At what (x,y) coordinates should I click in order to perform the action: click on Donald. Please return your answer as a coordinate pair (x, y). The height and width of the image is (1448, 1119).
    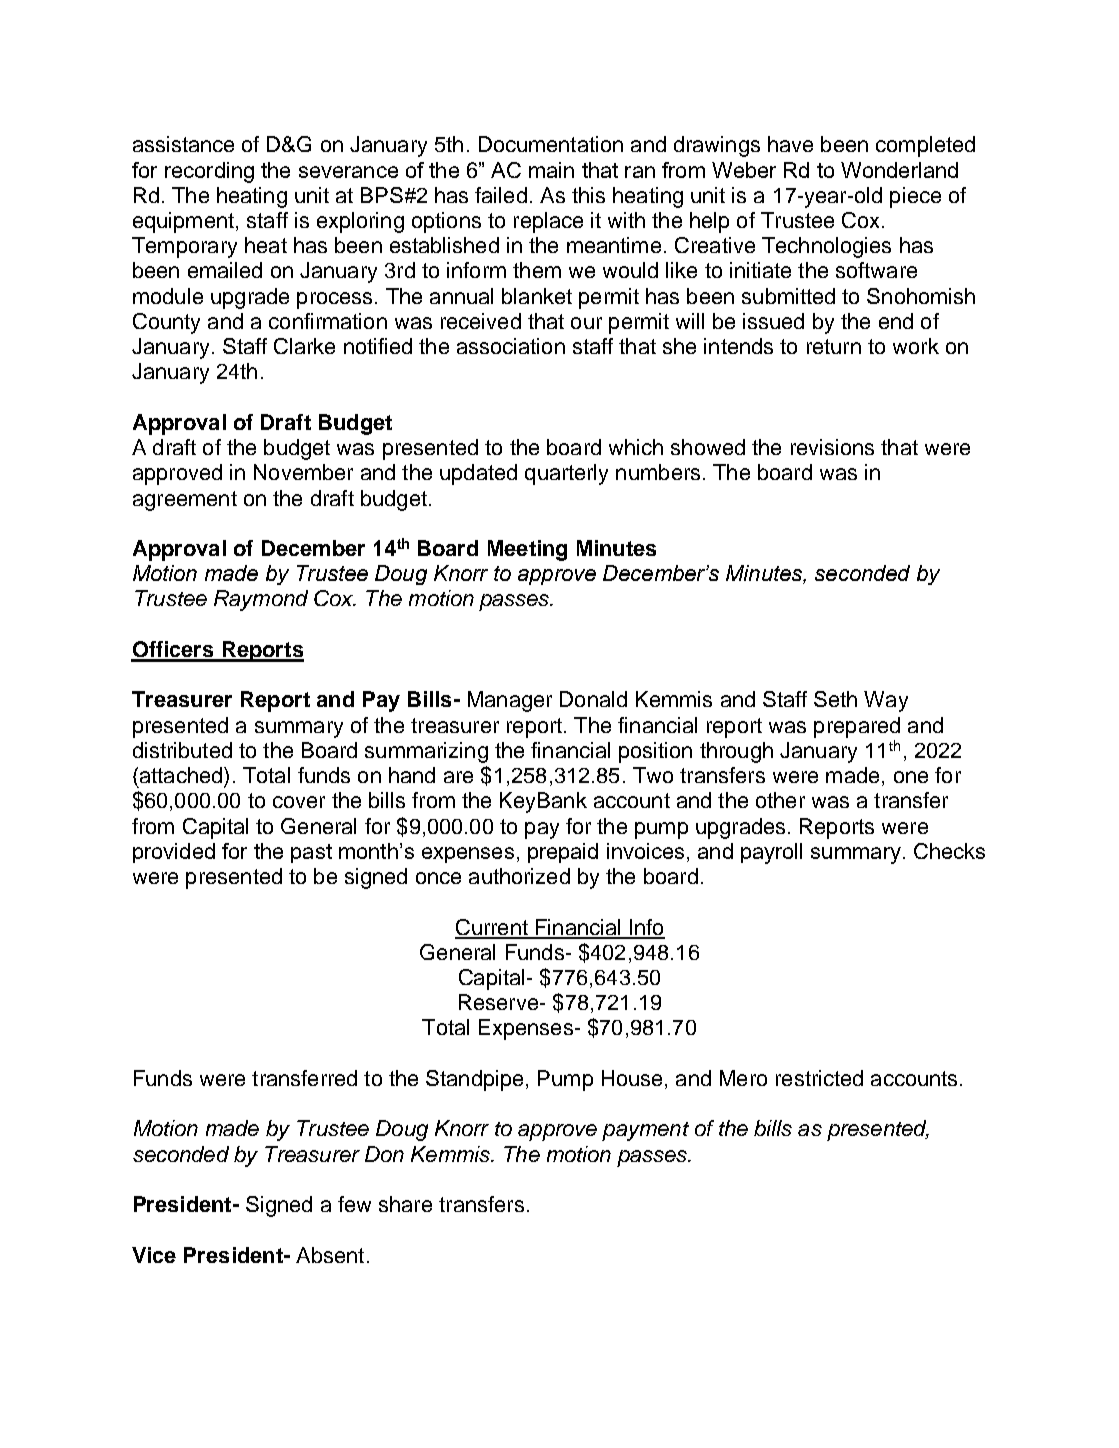
    Looking at the image, I should click on (593, 699).
